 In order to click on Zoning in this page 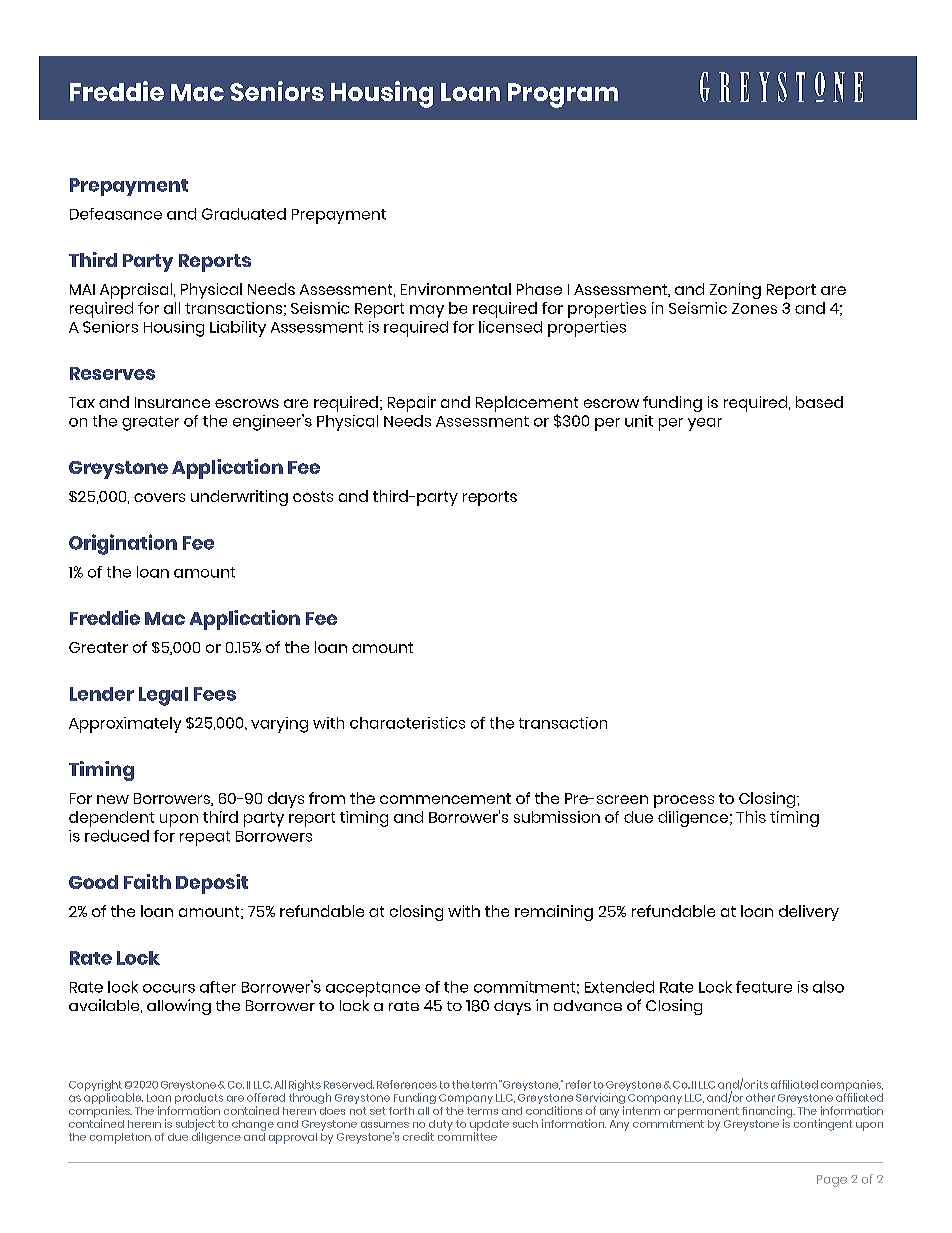, I will do `click(735, 291)`.
